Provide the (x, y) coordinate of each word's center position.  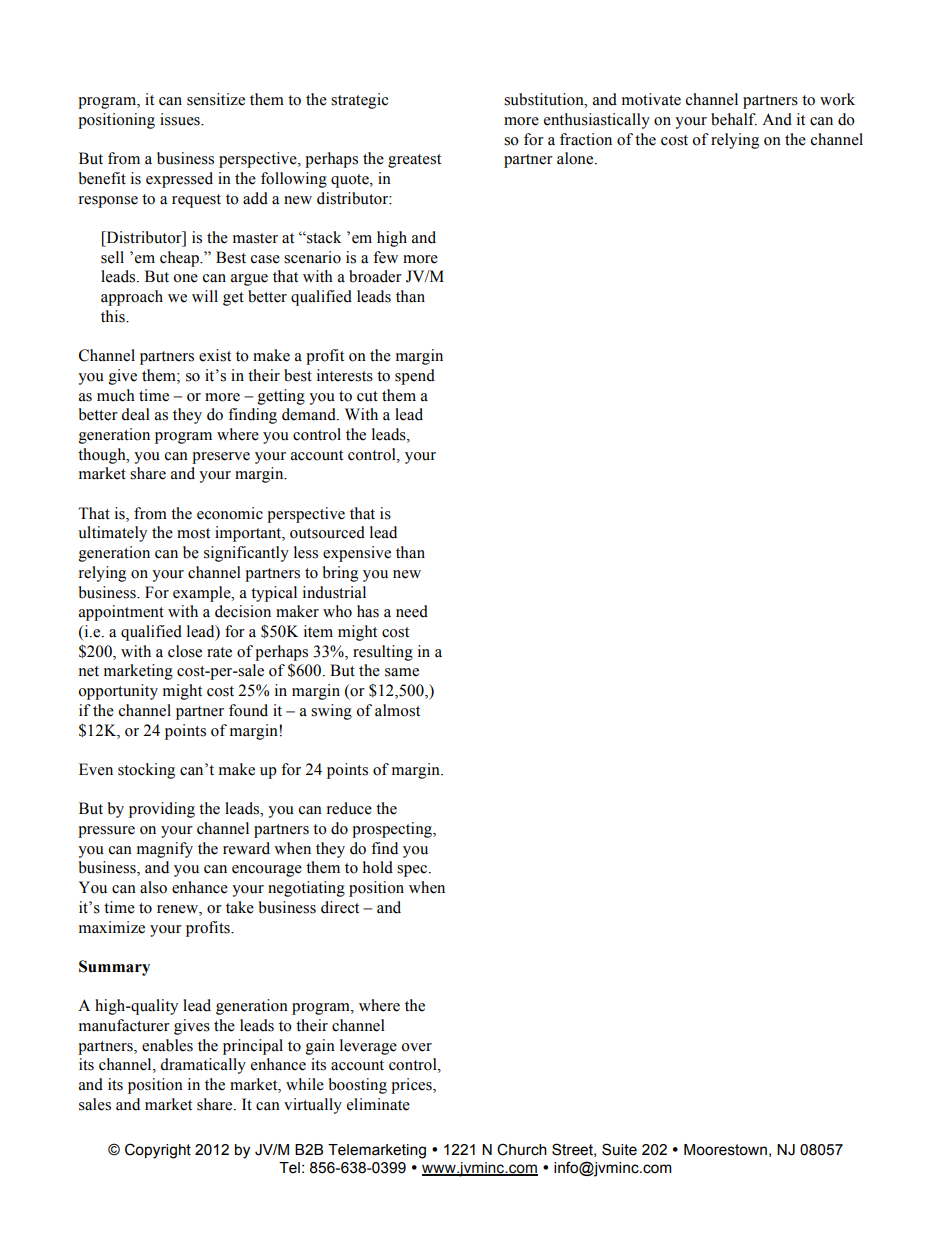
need (412, 611)
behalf (734, 119)
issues (181, 119)
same (402, 672)
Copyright (158, 1151)
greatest (414, 161)
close (185, 651)
